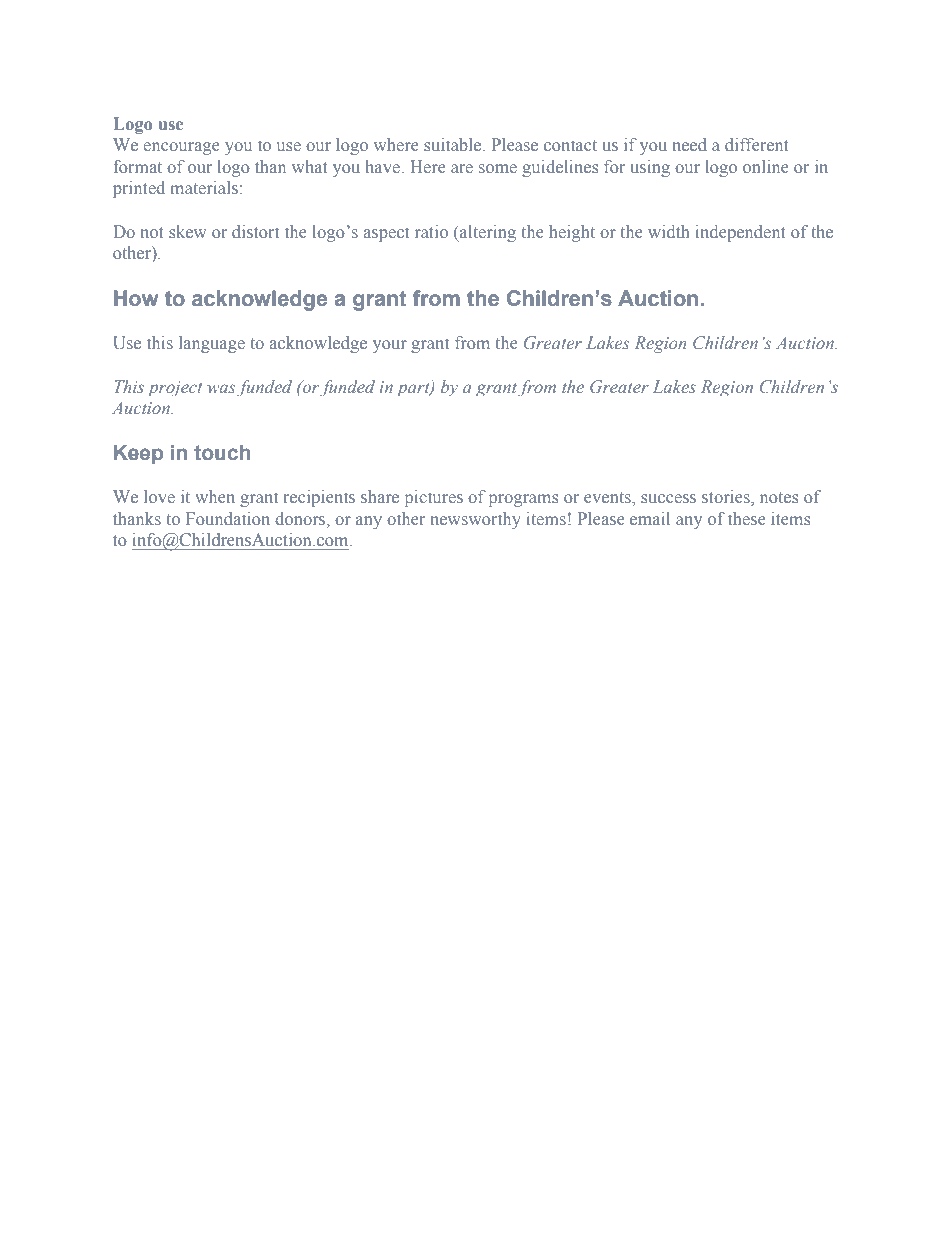 This screenshot has height=1233, width=952. Describe the element at coordinates (212, 344) in the screenshot. I see `language` at that location.
